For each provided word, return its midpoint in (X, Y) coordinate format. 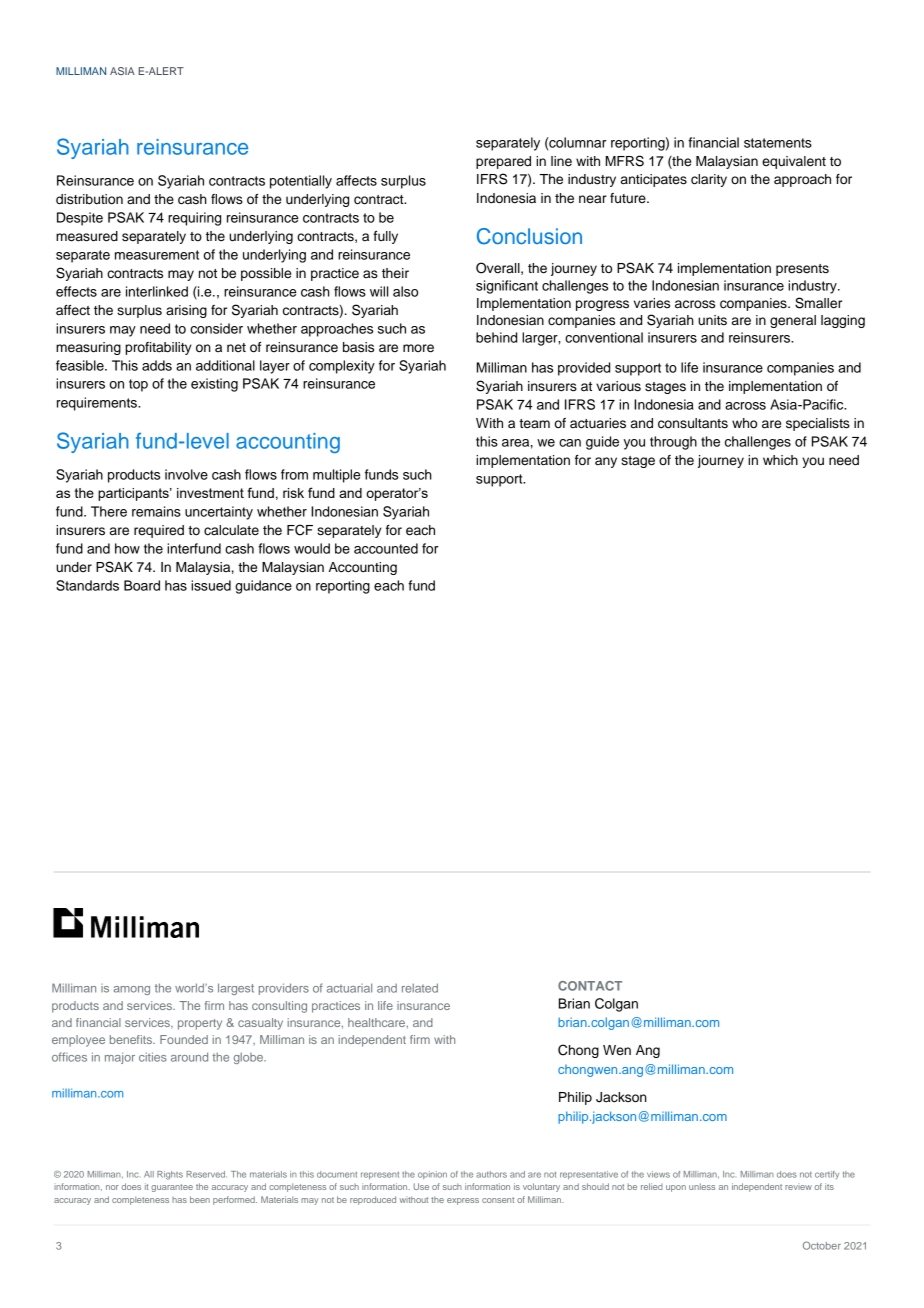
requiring (194, 219)
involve (186, 474)
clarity (709, 180)
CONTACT (590, 986)
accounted (386, 548)
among (132, 990)
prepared (503, 162)
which (780, 460)
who (744, 423)
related (420, 988)
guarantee (172, 1188)
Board (142, 585)
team (534, 424)
